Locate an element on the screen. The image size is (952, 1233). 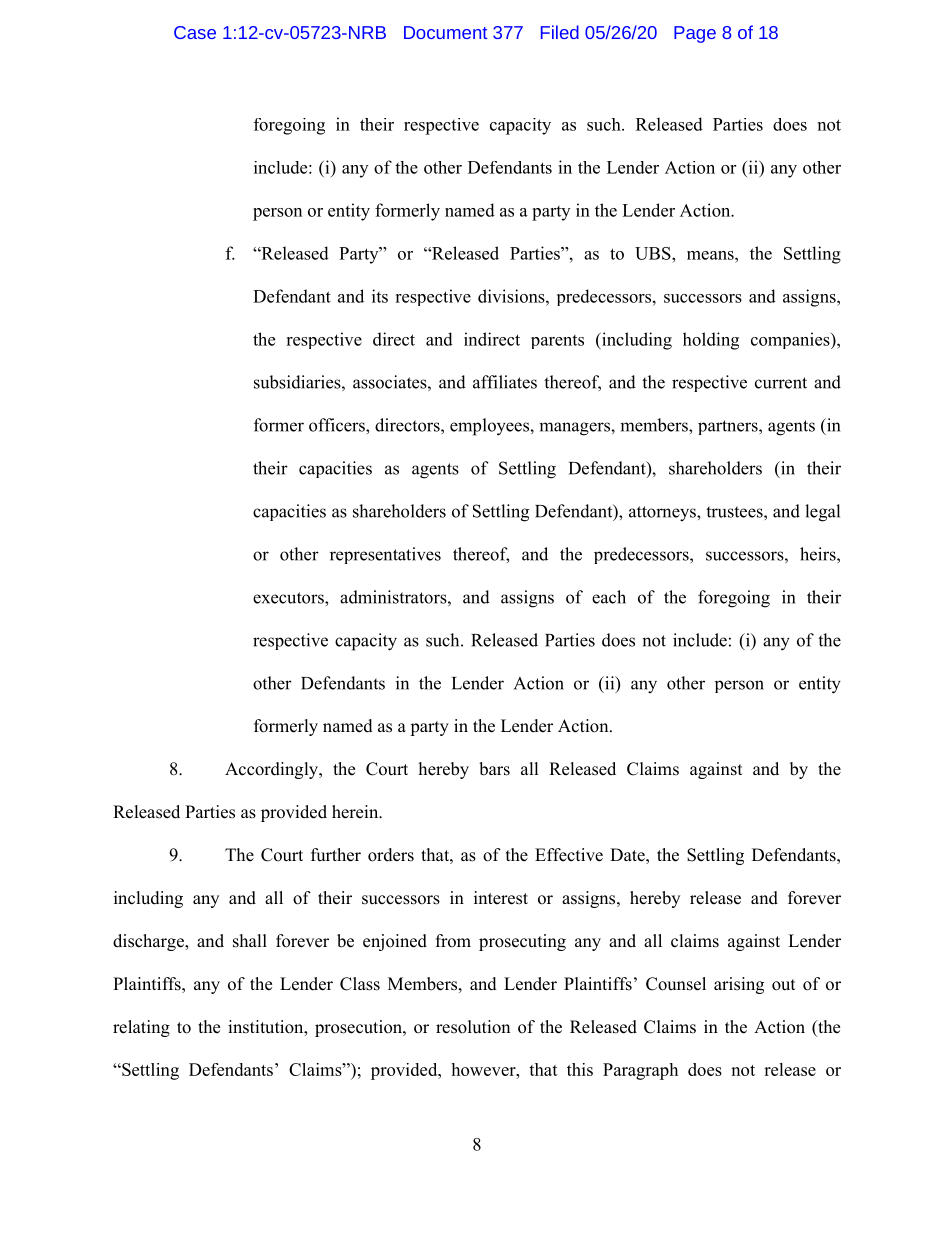
Document is located at coordinates (445, 32).
